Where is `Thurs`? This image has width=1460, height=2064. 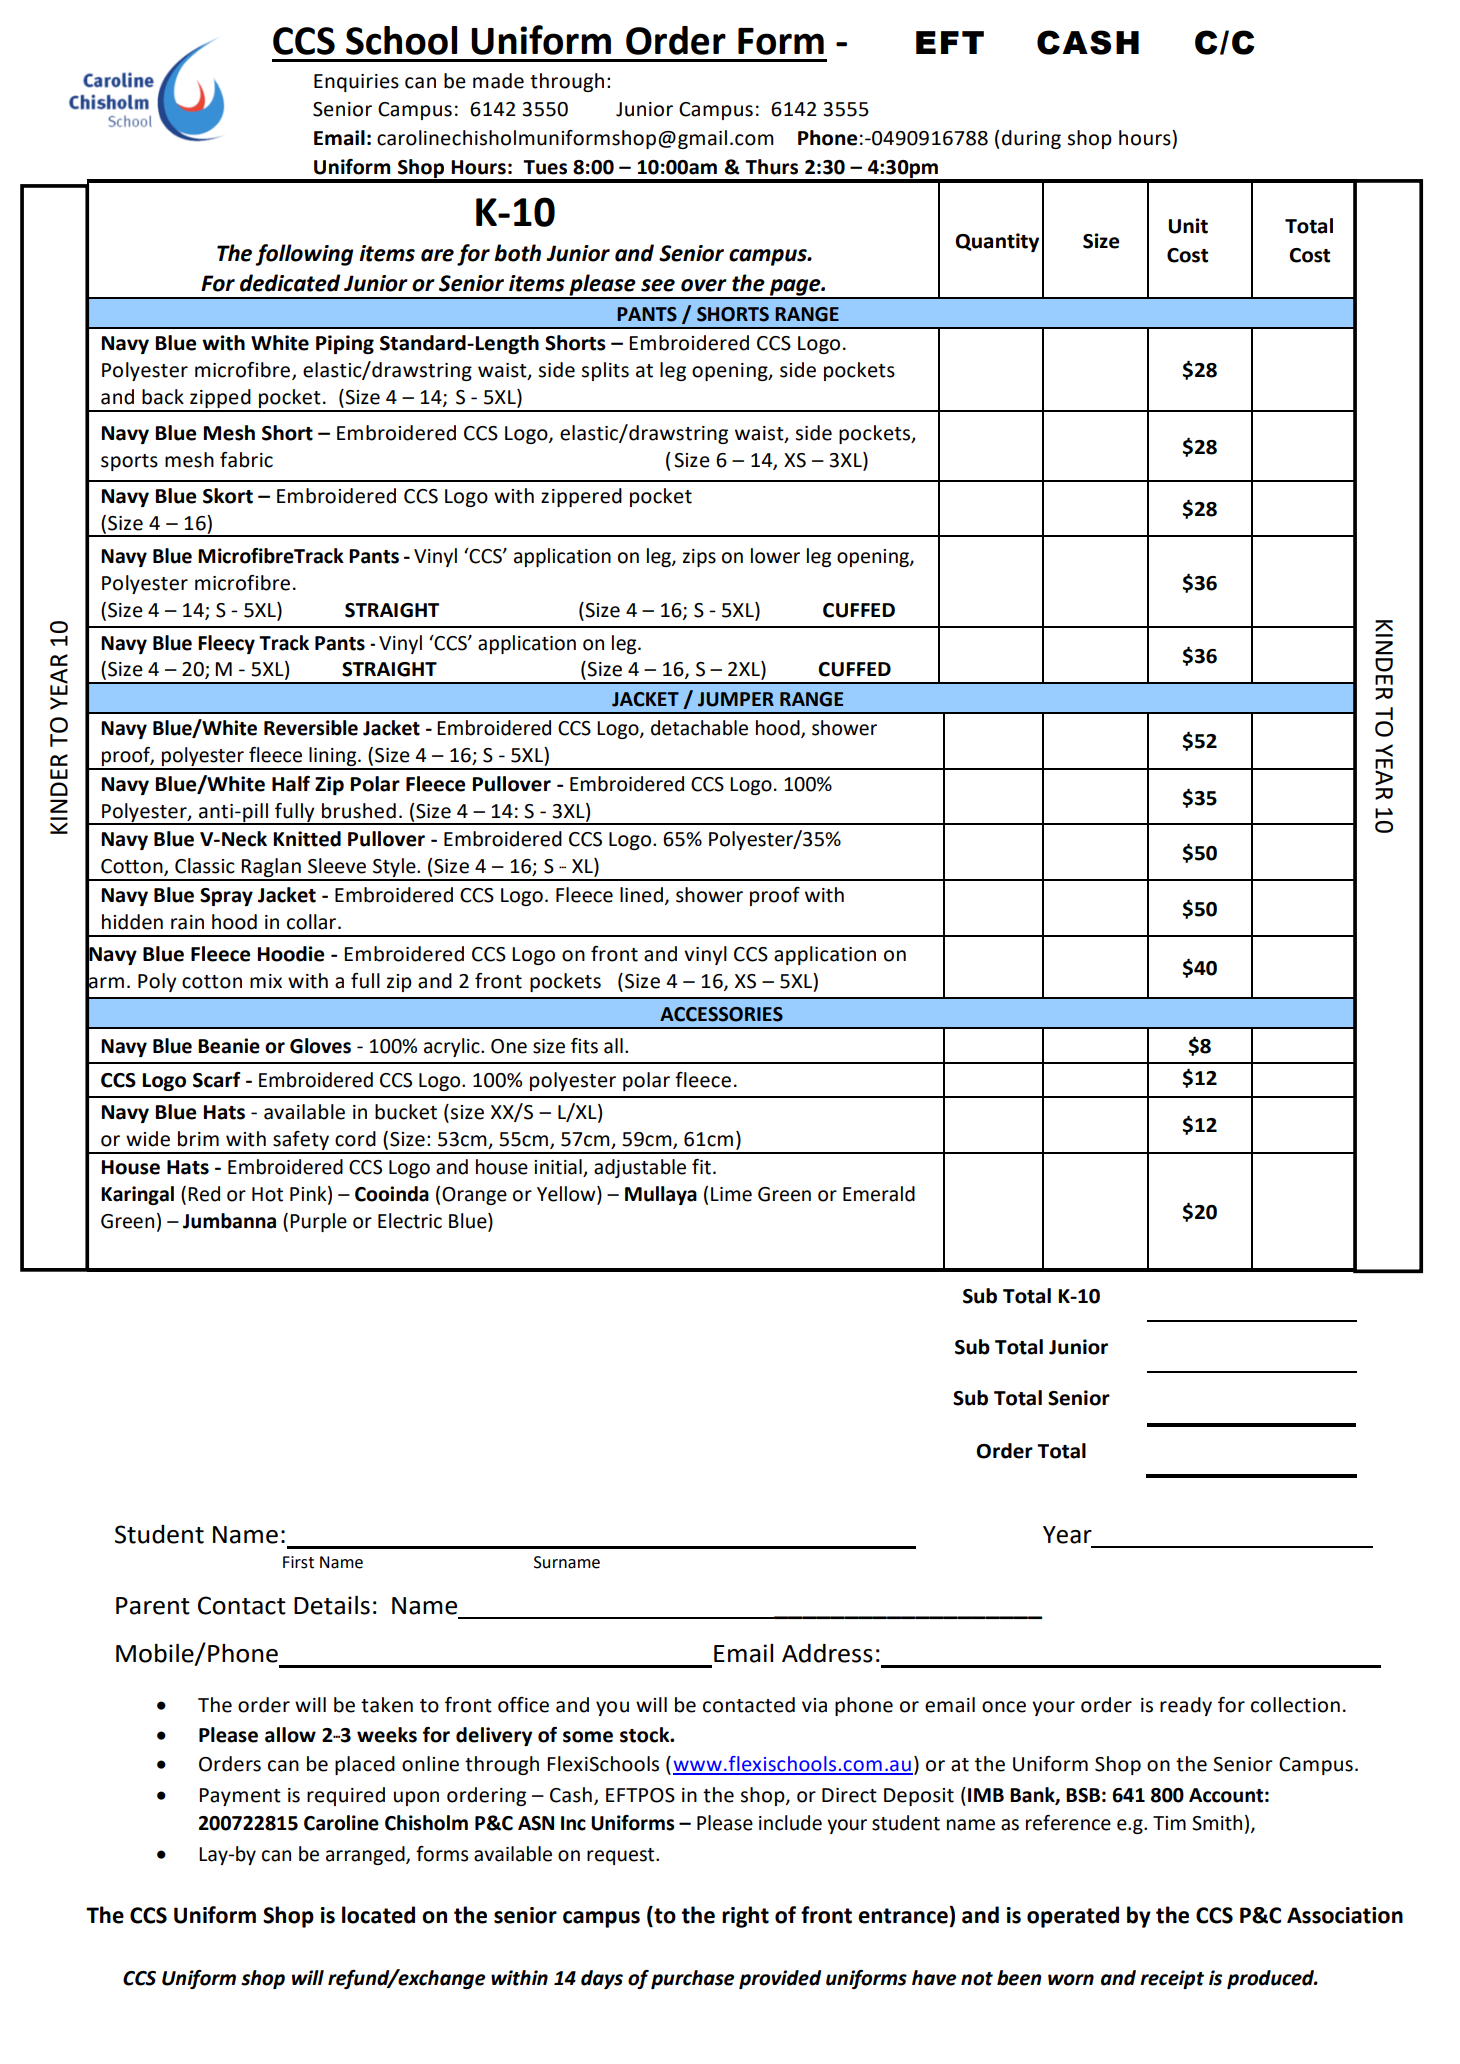 Thurs is located at coordinates (771, 167).
